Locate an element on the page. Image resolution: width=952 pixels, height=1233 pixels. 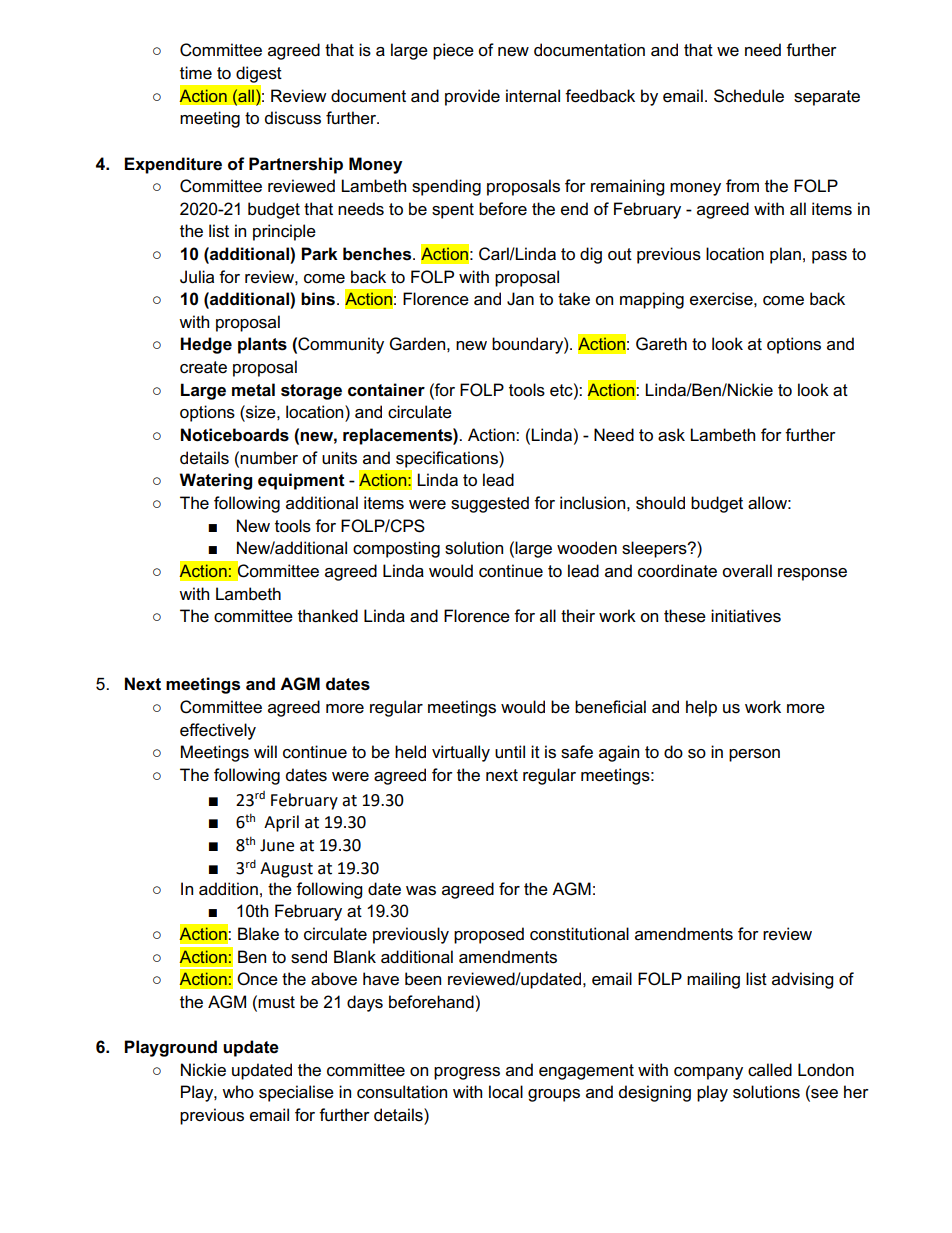
person is located at coordinates (754, 755).
